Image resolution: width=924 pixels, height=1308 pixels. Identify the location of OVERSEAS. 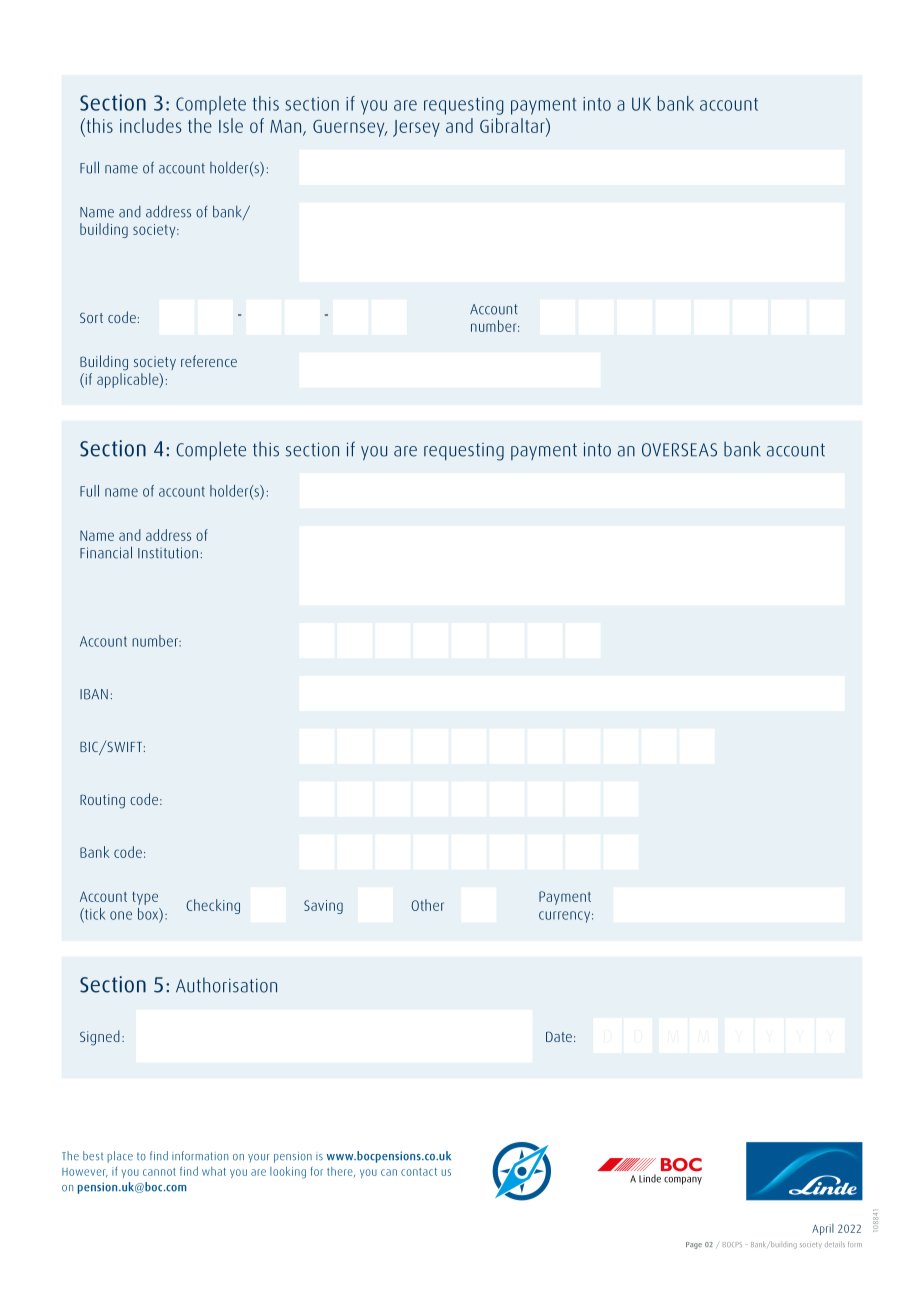
(679, 450).
